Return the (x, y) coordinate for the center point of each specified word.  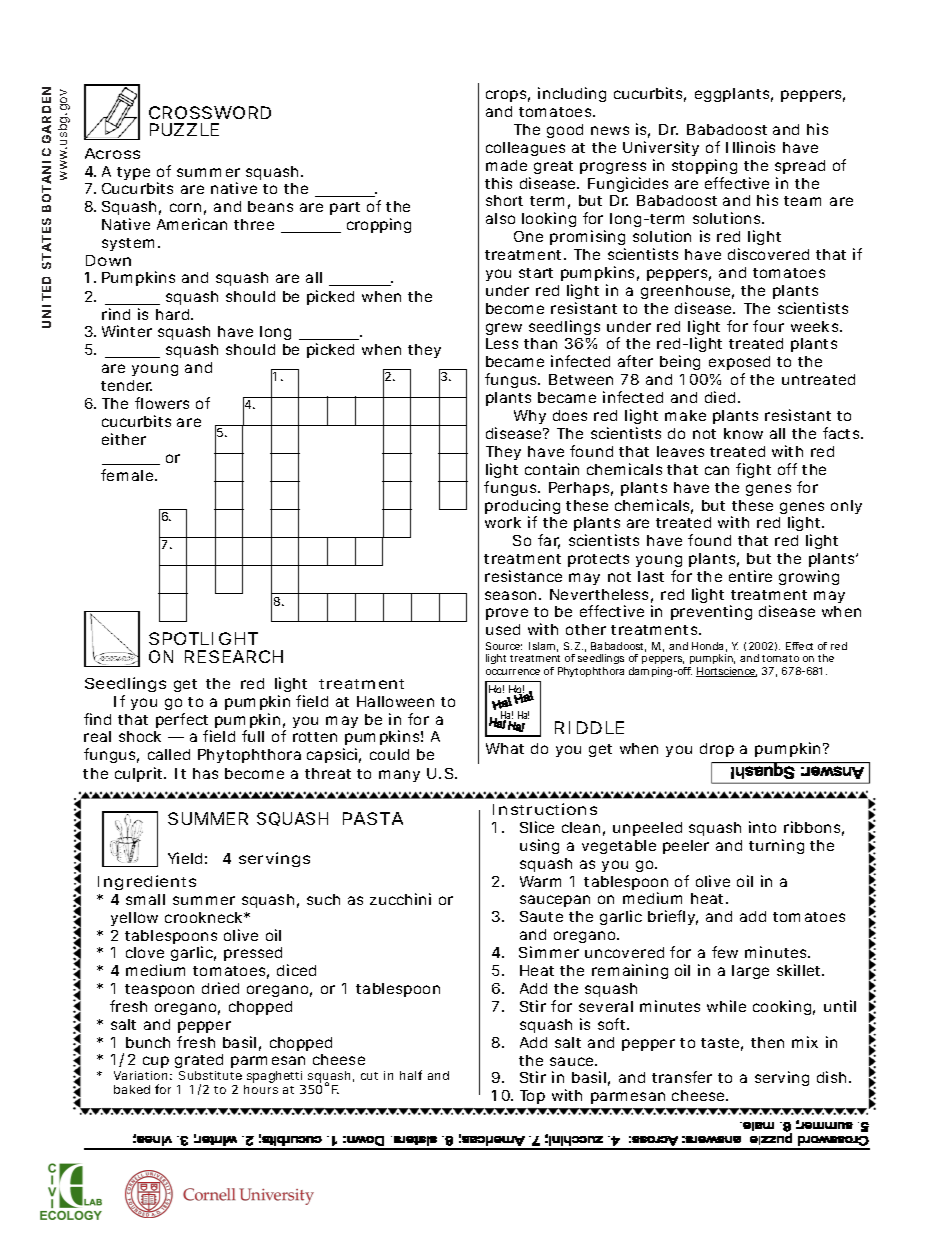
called (169, 754)
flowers (162, 403)
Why (530, 417)
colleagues (525, 149)
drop (717, 750)
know (743, 433)
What (505, 748)
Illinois (750, 147)
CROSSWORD (210, 112)
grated (199, 1063)
